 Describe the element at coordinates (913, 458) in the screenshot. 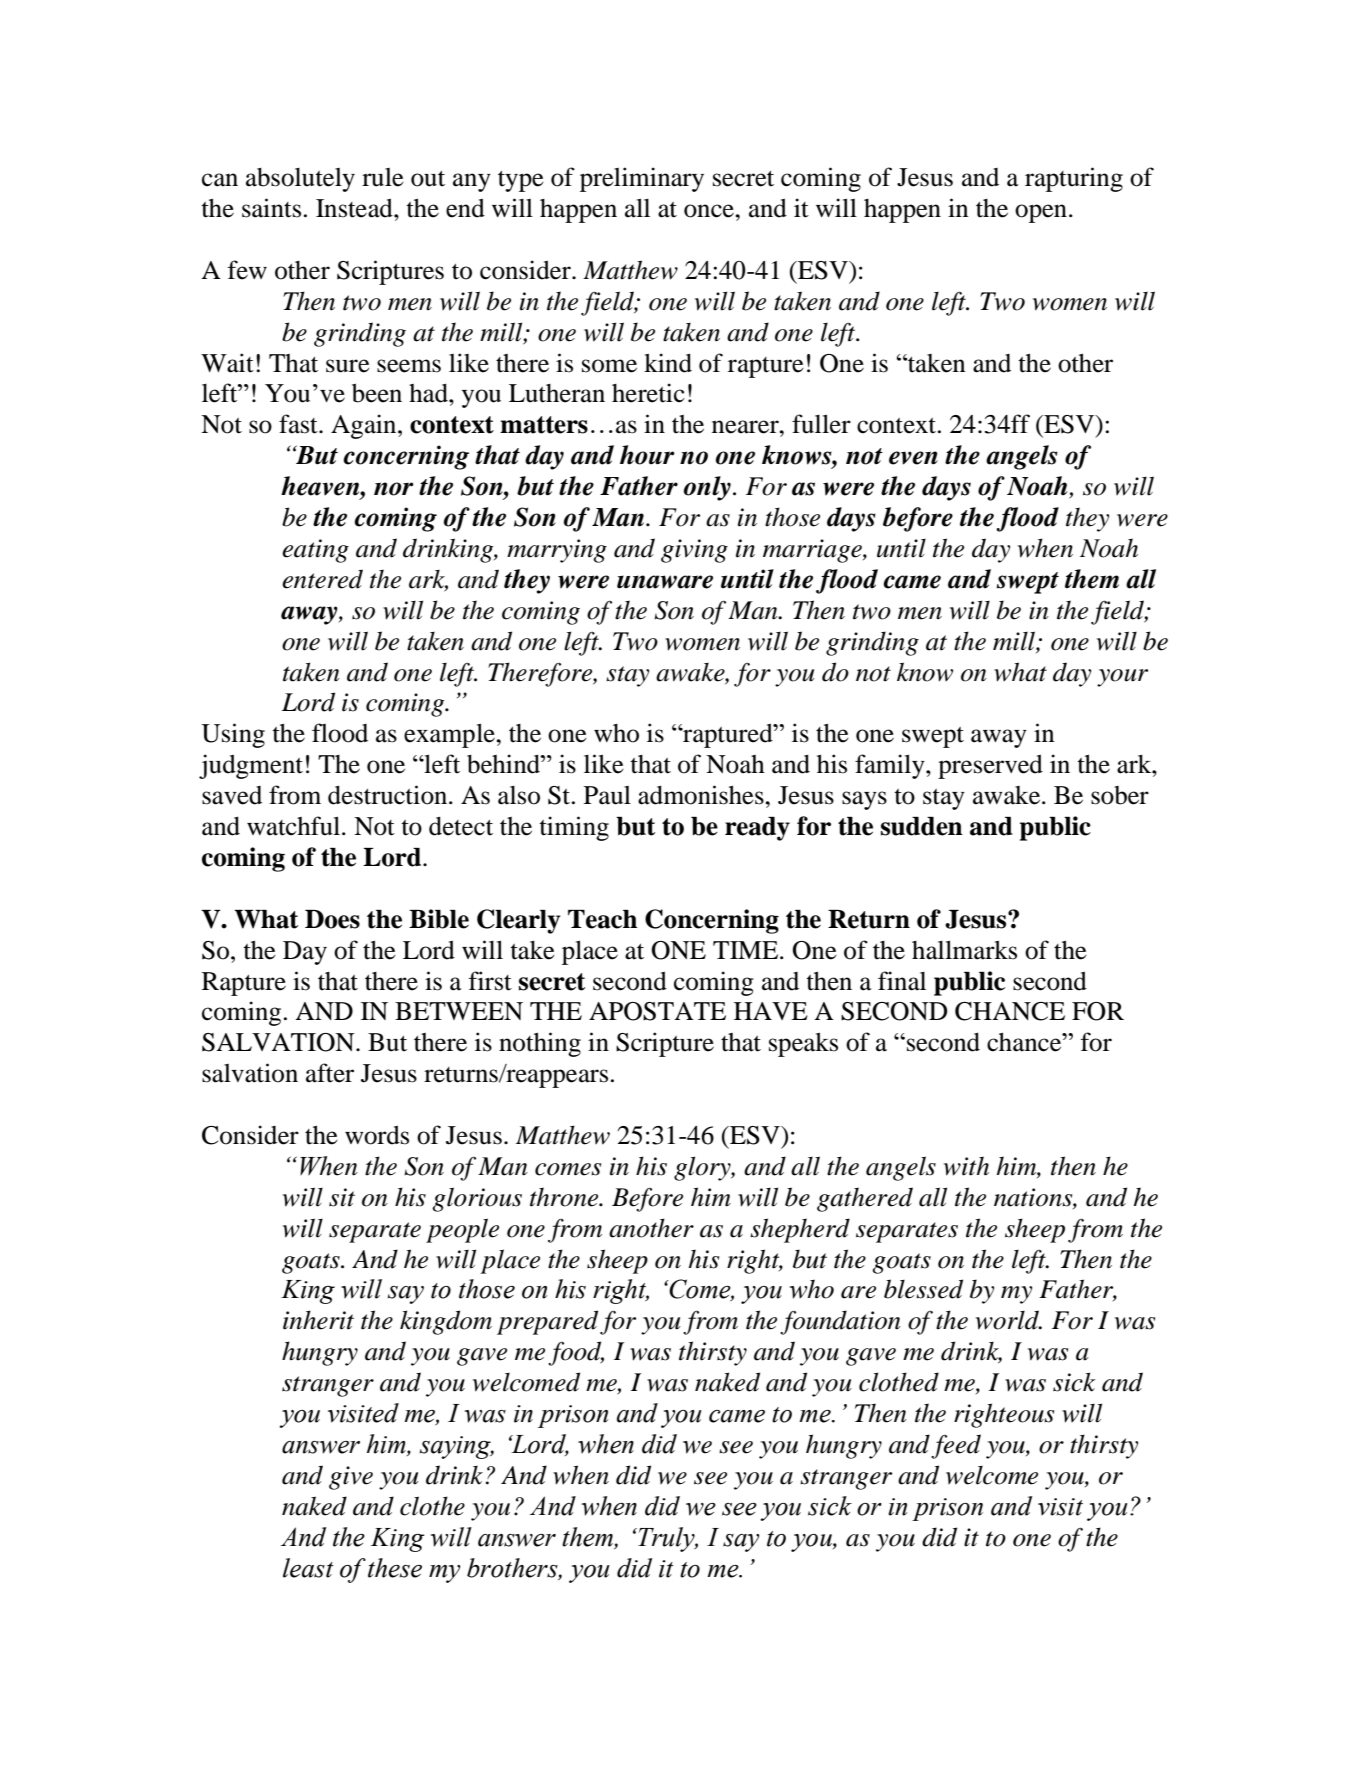

I see `even` at that location.
